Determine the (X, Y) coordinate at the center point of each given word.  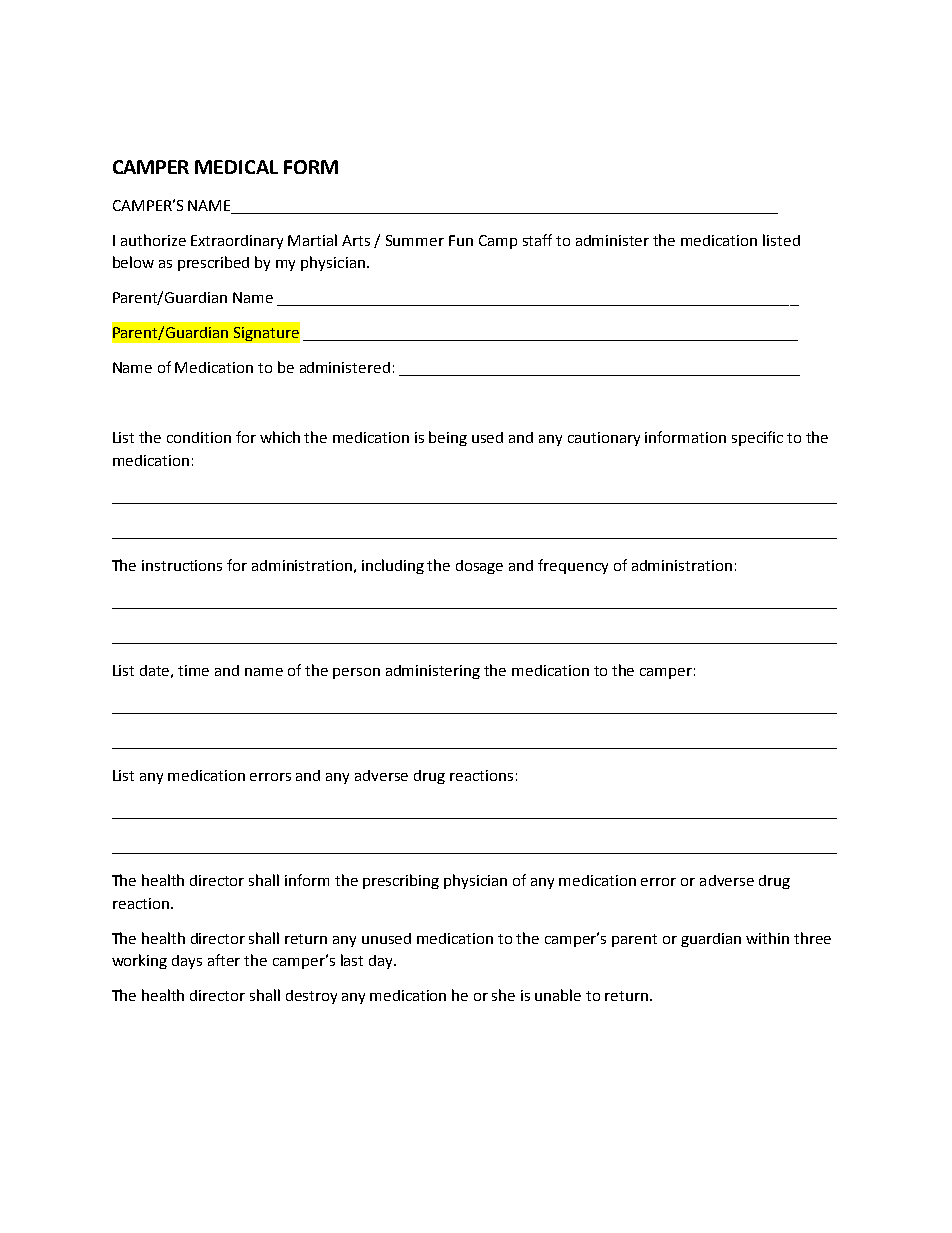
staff (537, 240)
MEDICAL (236, 167)
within (767, 938)
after (224, 960)
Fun (461, 240)
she (503, 995)
